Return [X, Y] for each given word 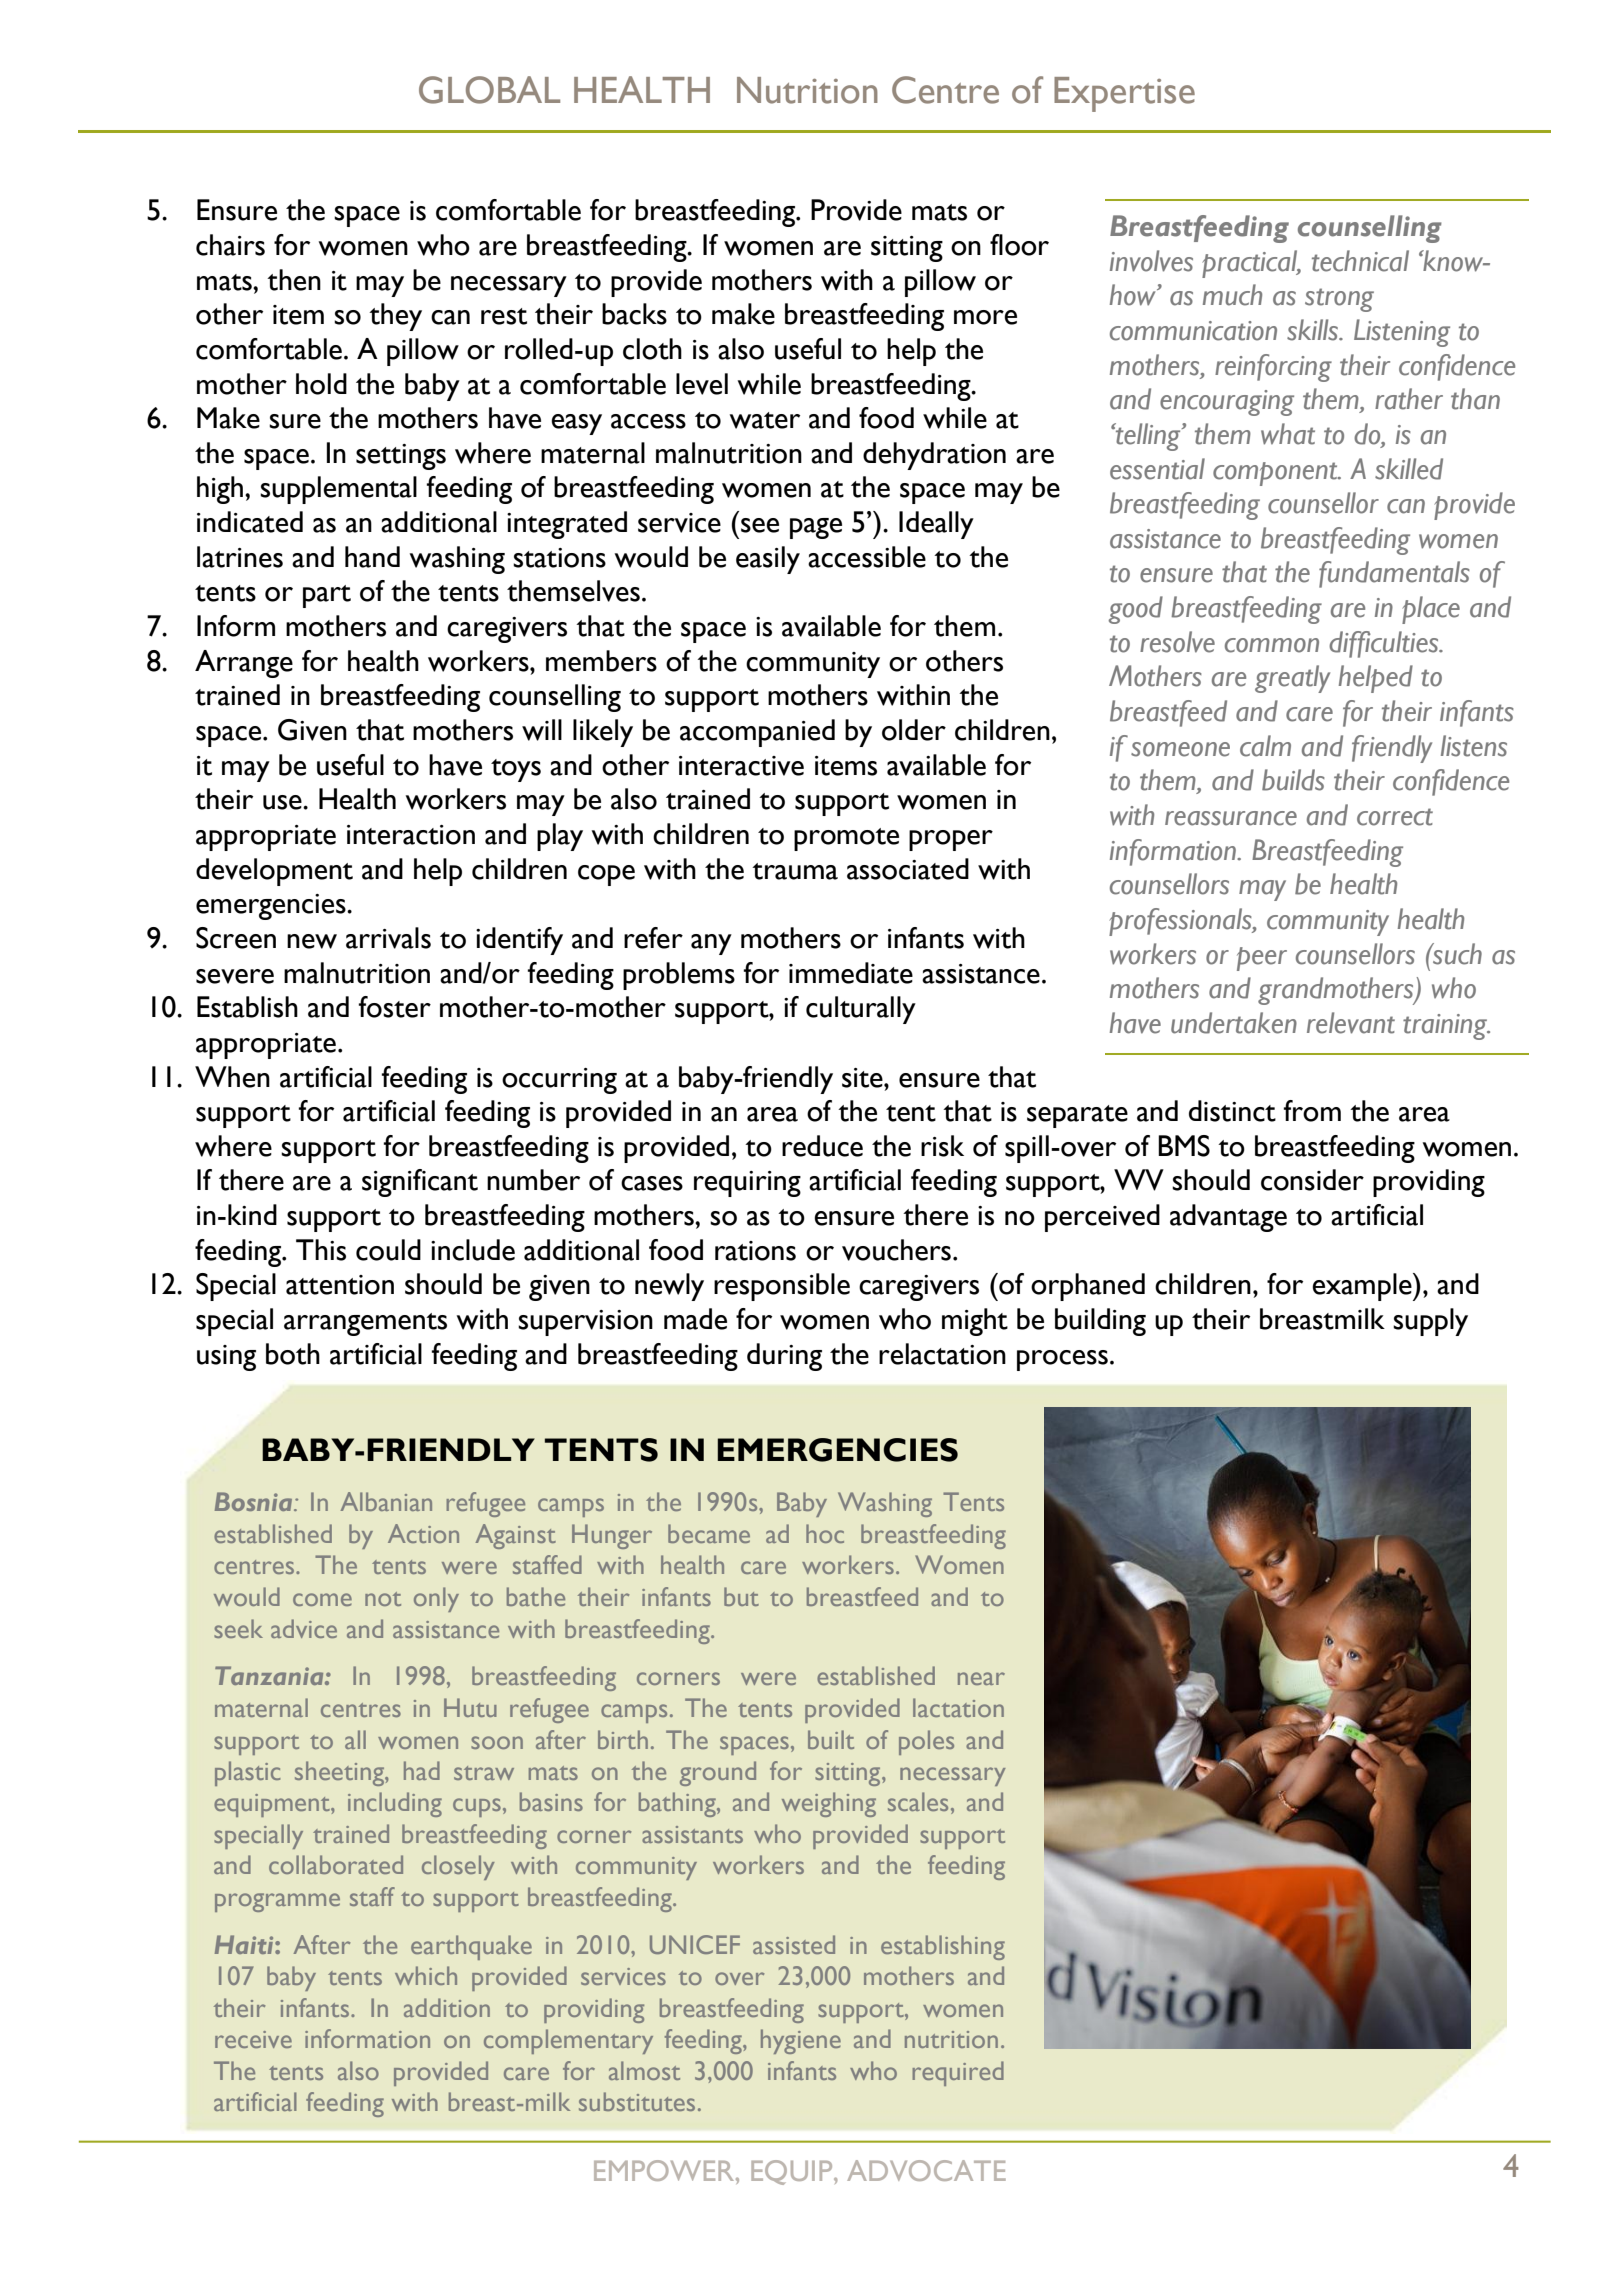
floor [1019, 245]
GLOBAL [489, 90]
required [958, 2073]
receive [253, 2039]
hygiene [801, 2041]
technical [1360, 261]
